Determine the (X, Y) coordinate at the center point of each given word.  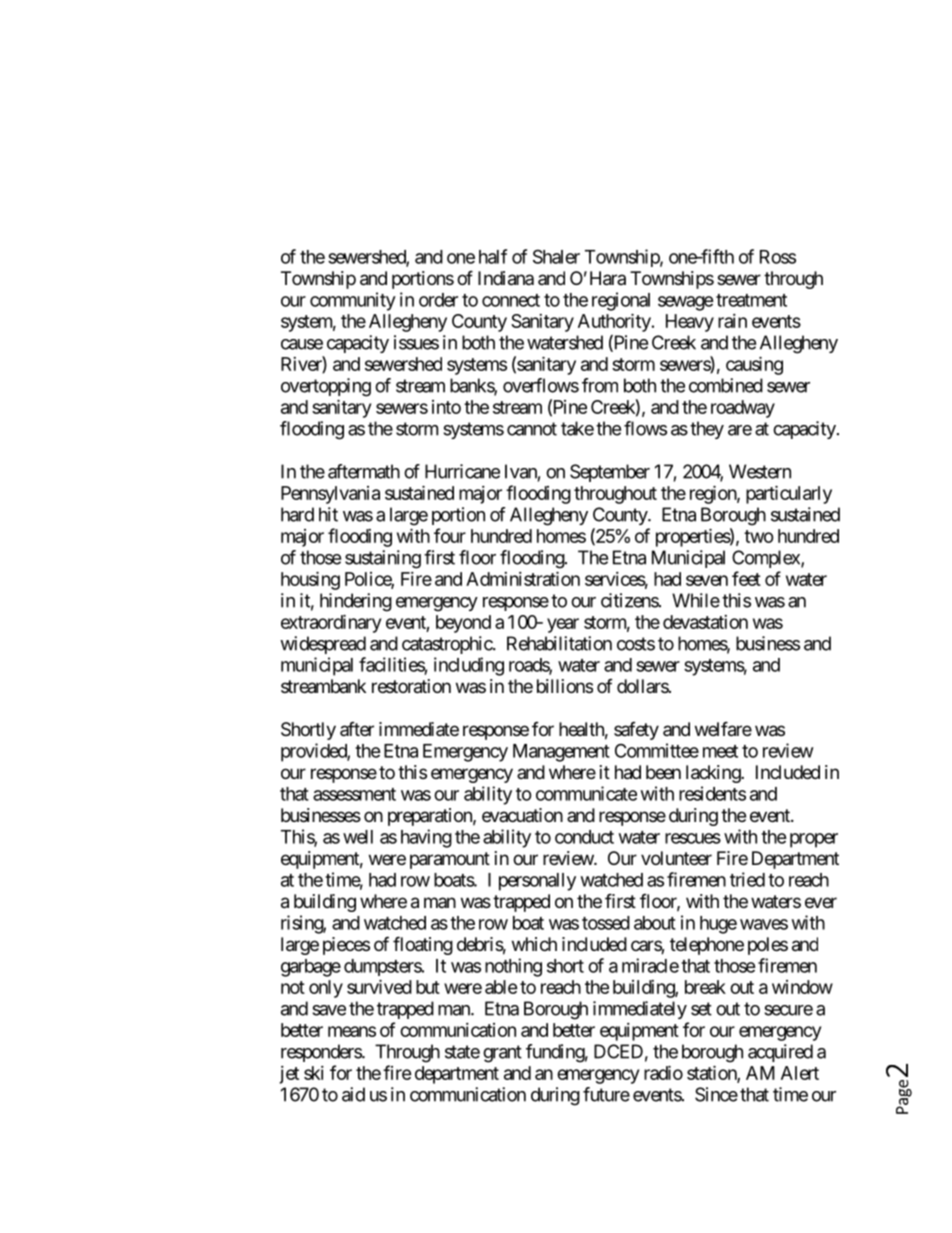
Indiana (506, 278)
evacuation (522, 815)
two (759, 536)
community (353, 301)
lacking (714, 774)
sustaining (383, 559)
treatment (751, 300)
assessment (354, 794)
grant (502, 1054)
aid (353, 1094)
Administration (523, 578)
